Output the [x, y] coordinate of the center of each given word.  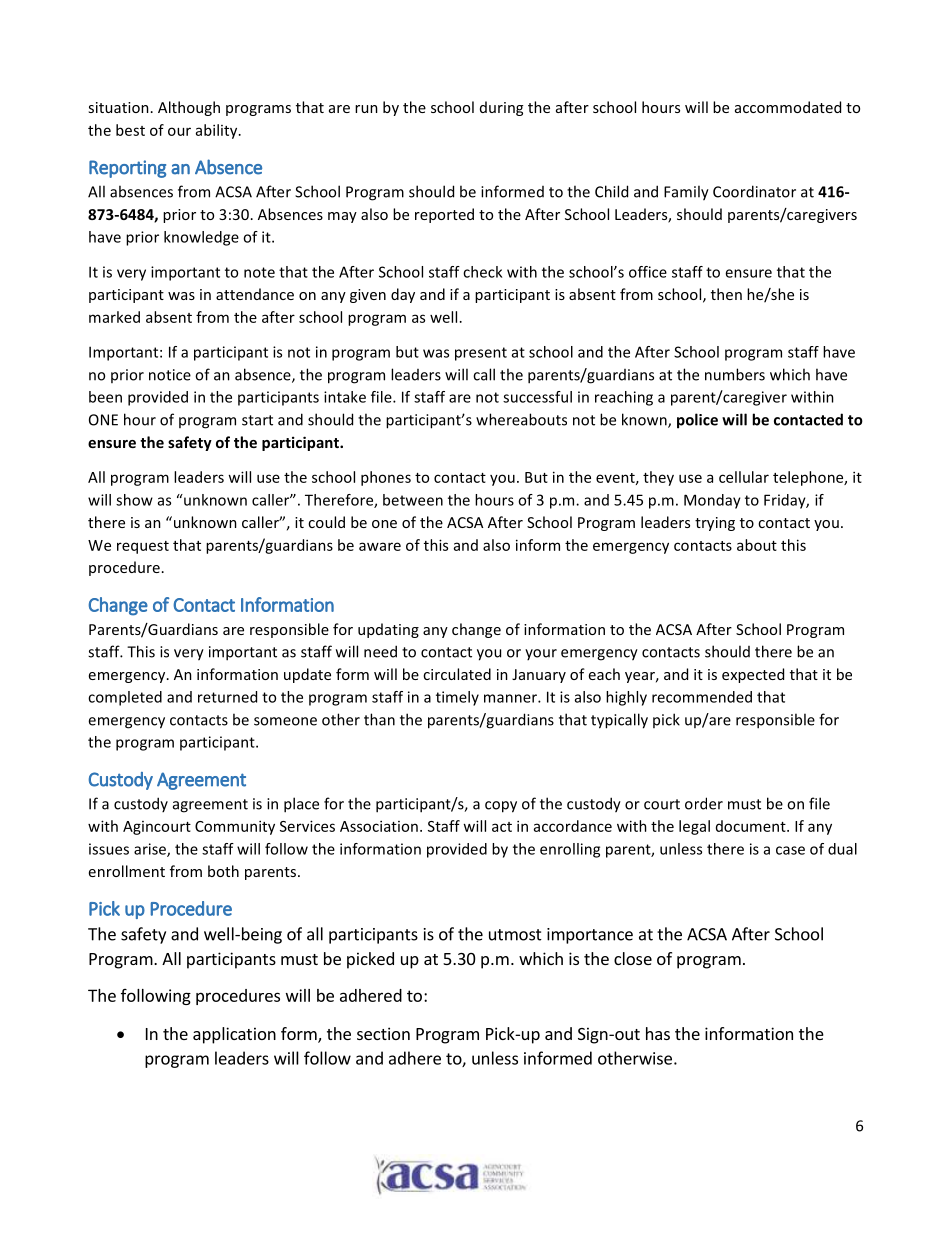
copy [501, 807]
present [481, 354]
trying [715, 524]
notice [170, 375]
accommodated [788, 107]
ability [218, 131]
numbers [735, 374]
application [234, 1035]
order [704, 803]
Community [235, 827]
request [143, 547]
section [383, 1033]
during [501, 108]
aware [380, 546]
